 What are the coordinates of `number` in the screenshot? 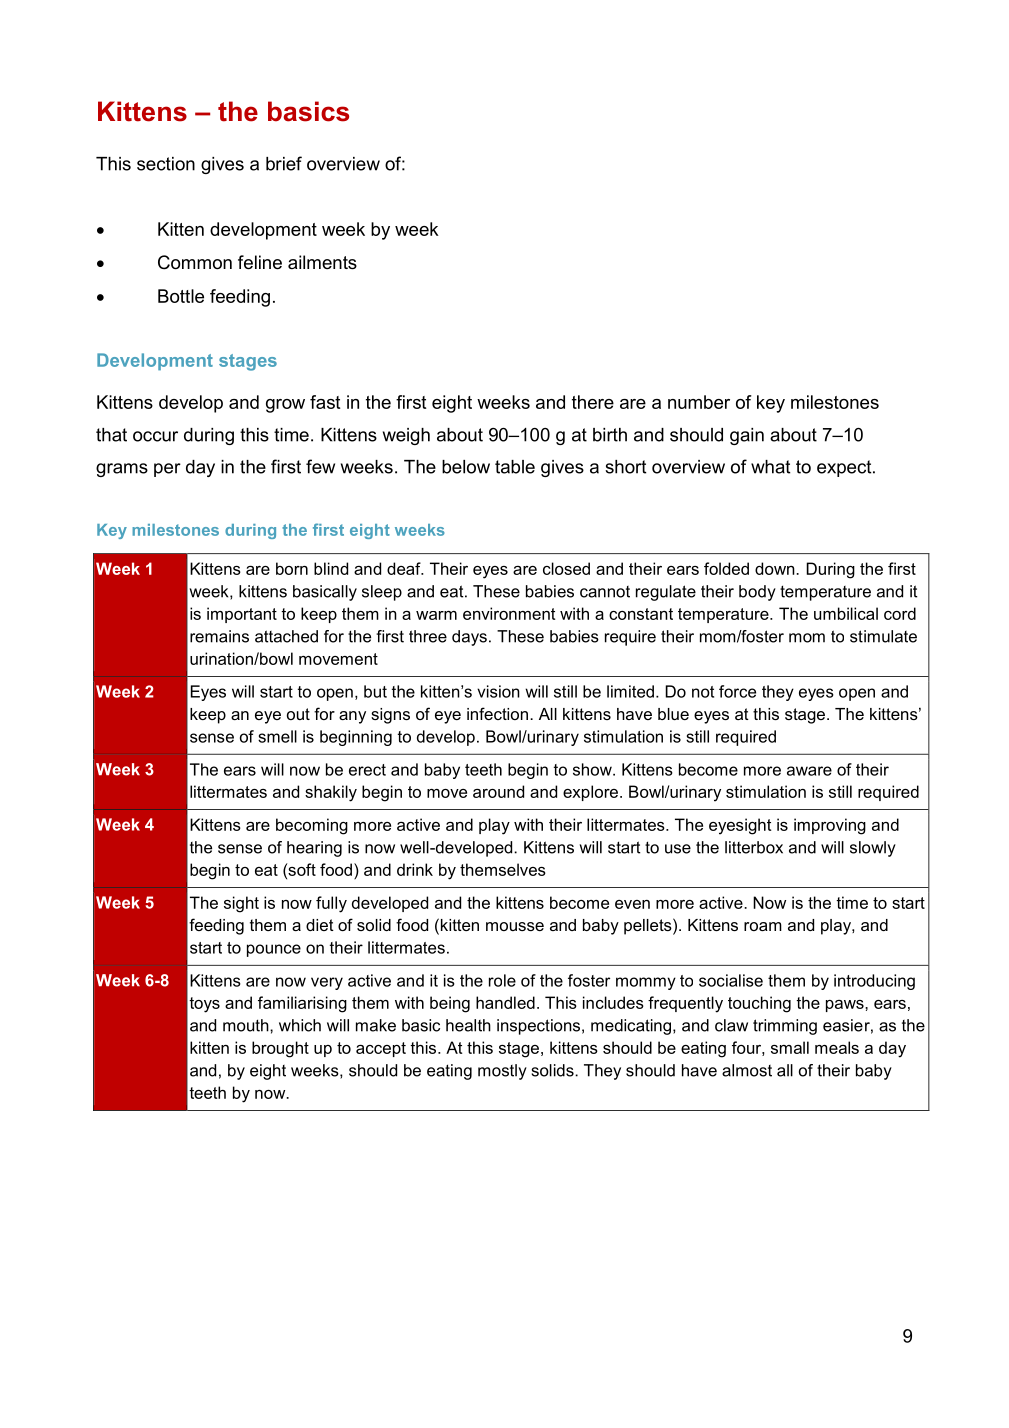 It's located at (699, 402).
